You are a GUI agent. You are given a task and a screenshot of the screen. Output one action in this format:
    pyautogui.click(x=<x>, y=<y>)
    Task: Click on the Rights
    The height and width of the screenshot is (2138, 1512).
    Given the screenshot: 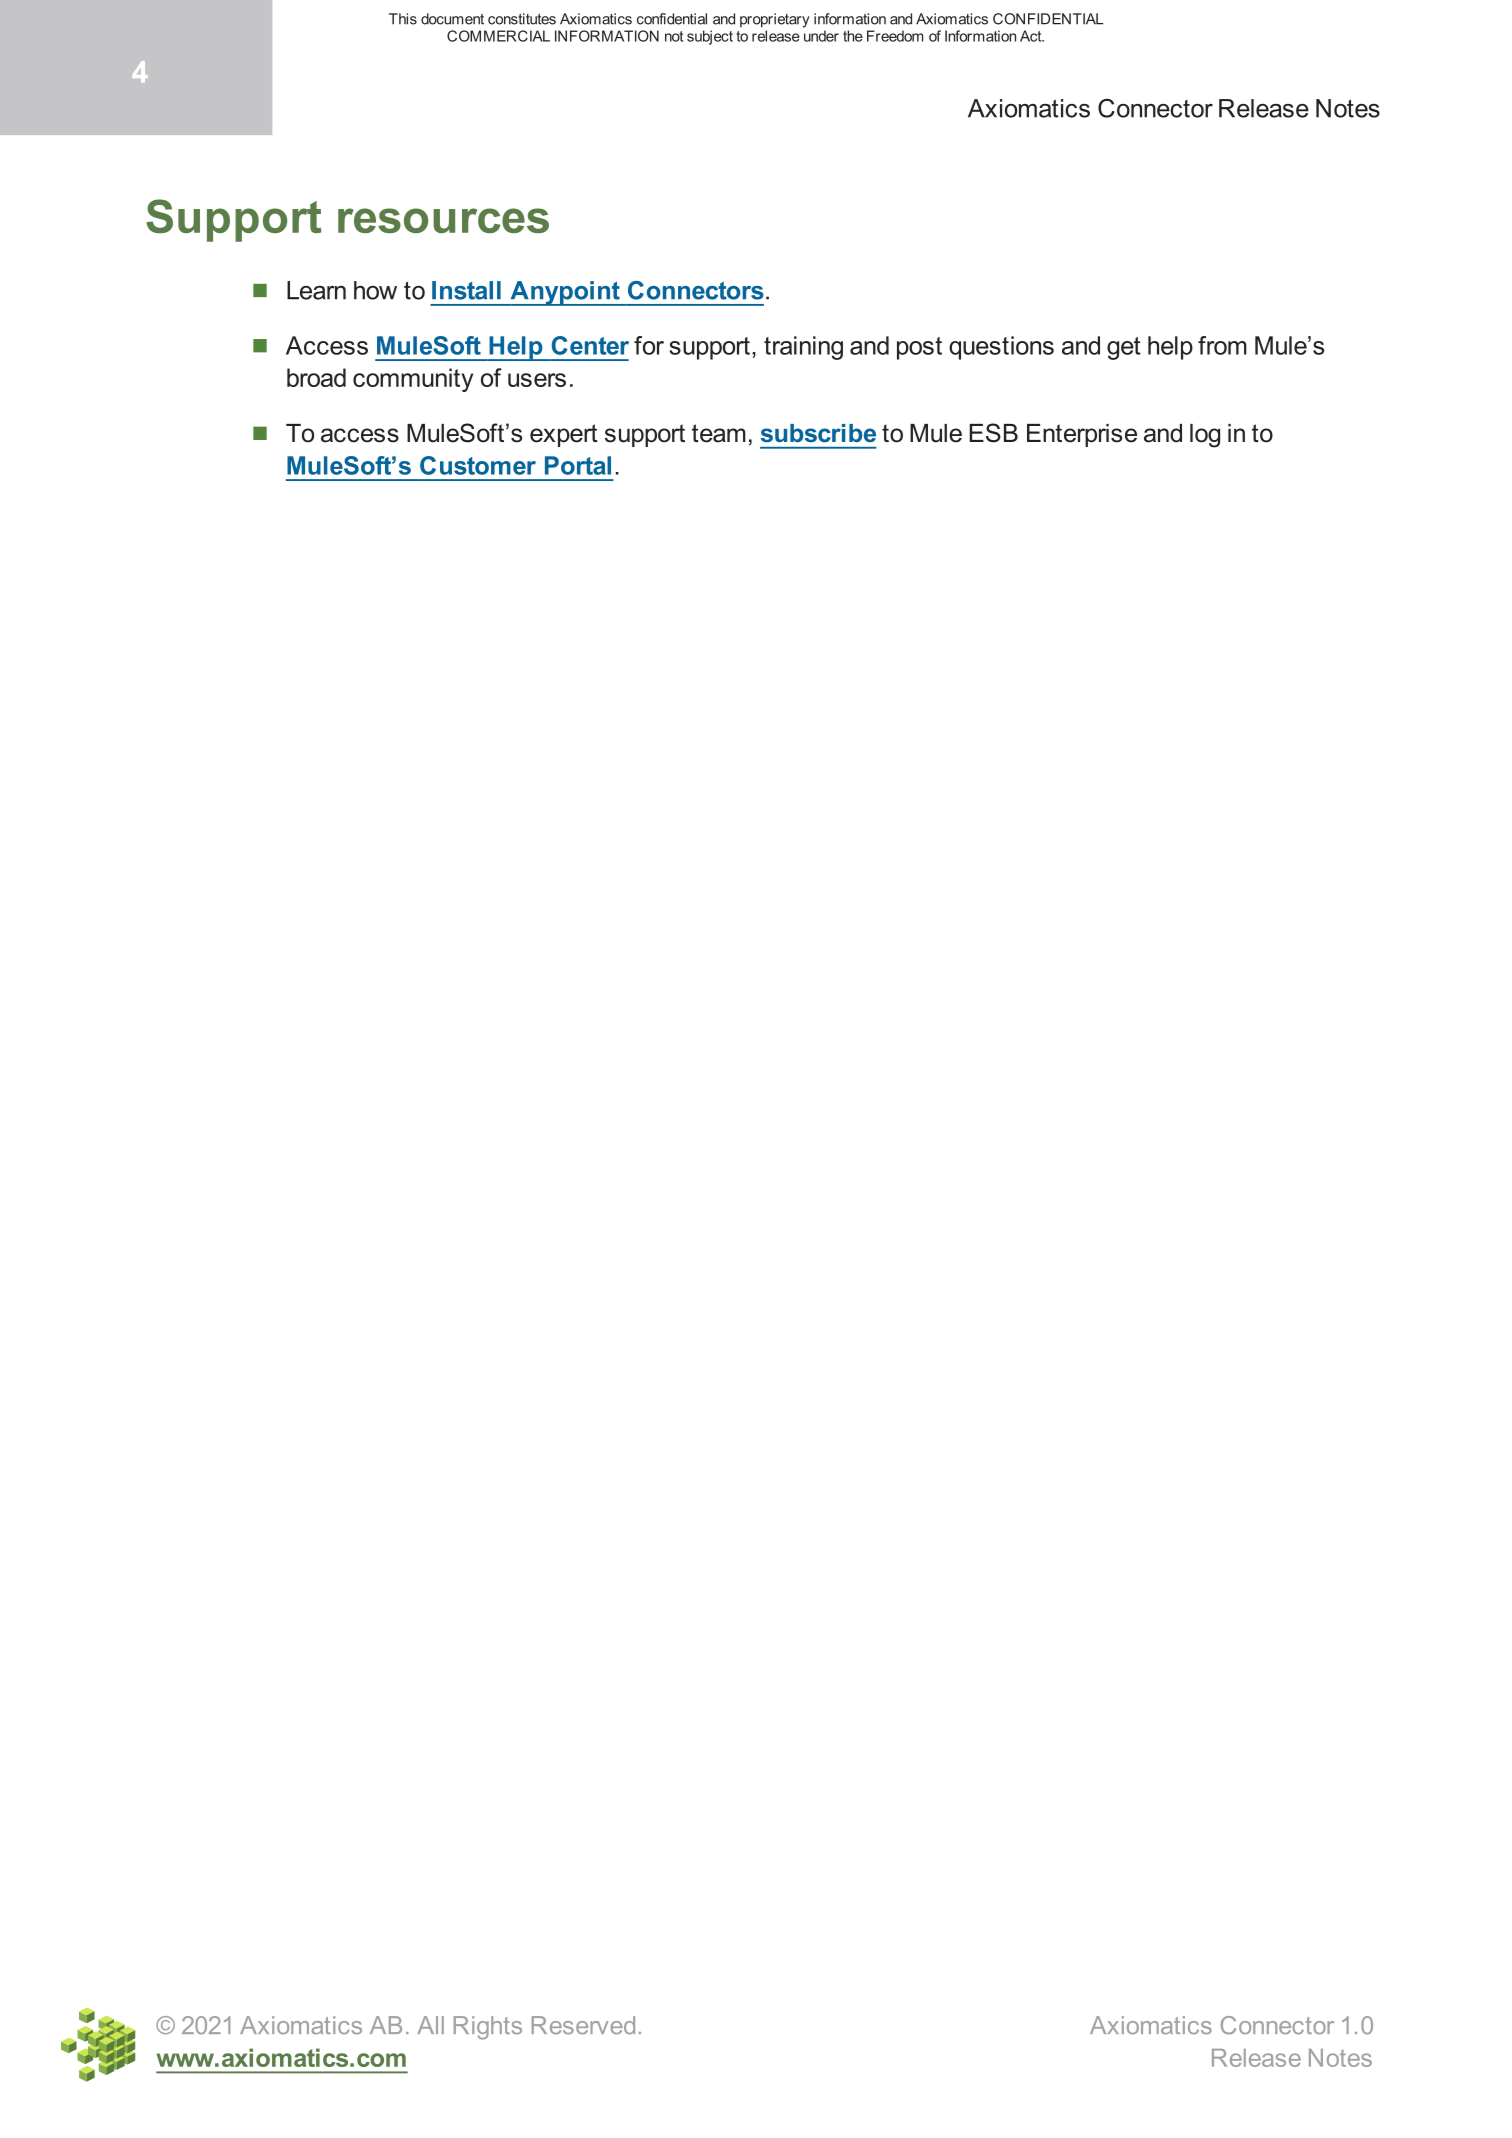 What is the action you would take?
    pyautogui.click(x=488, y=2028)
